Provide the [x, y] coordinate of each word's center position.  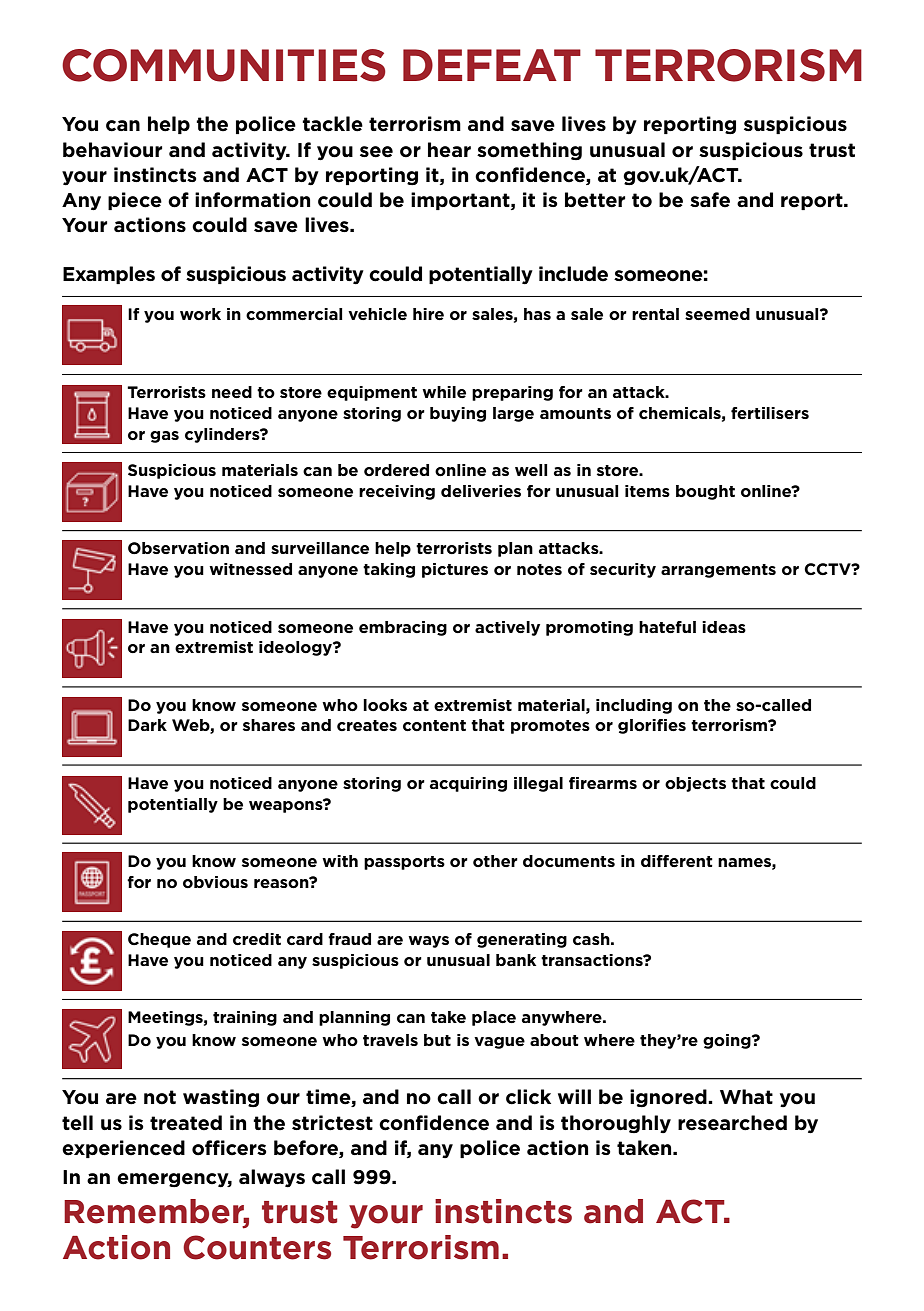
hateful [667, 627]
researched [732, 1123]
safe [710, 200]
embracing [403, 628]
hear [449, 150]
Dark [147, 725]
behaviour [112, 150]
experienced [123, 1149]
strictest [332, 1123]
